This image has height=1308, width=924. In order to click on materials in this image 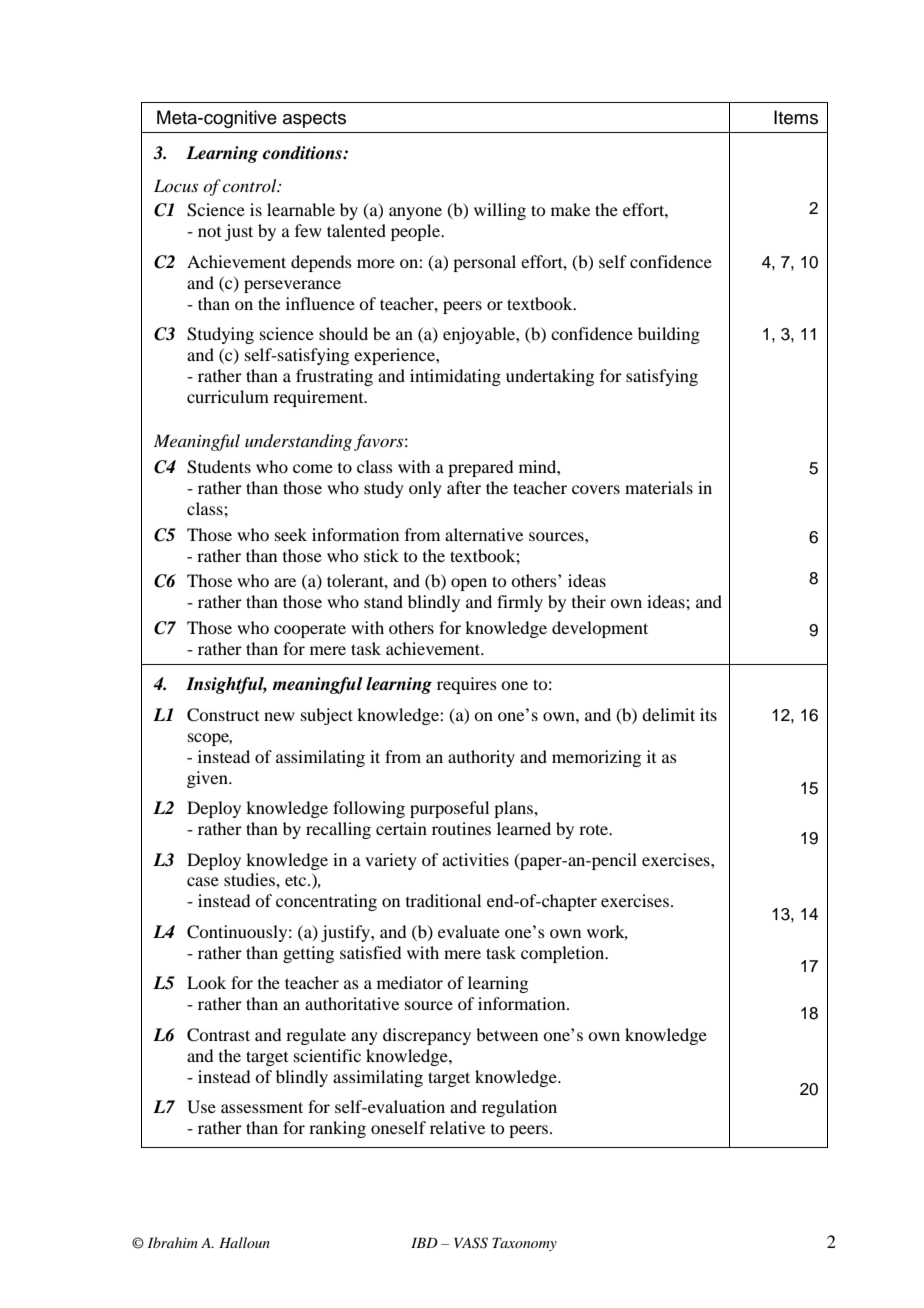, I will do `click(659, 487)`.
